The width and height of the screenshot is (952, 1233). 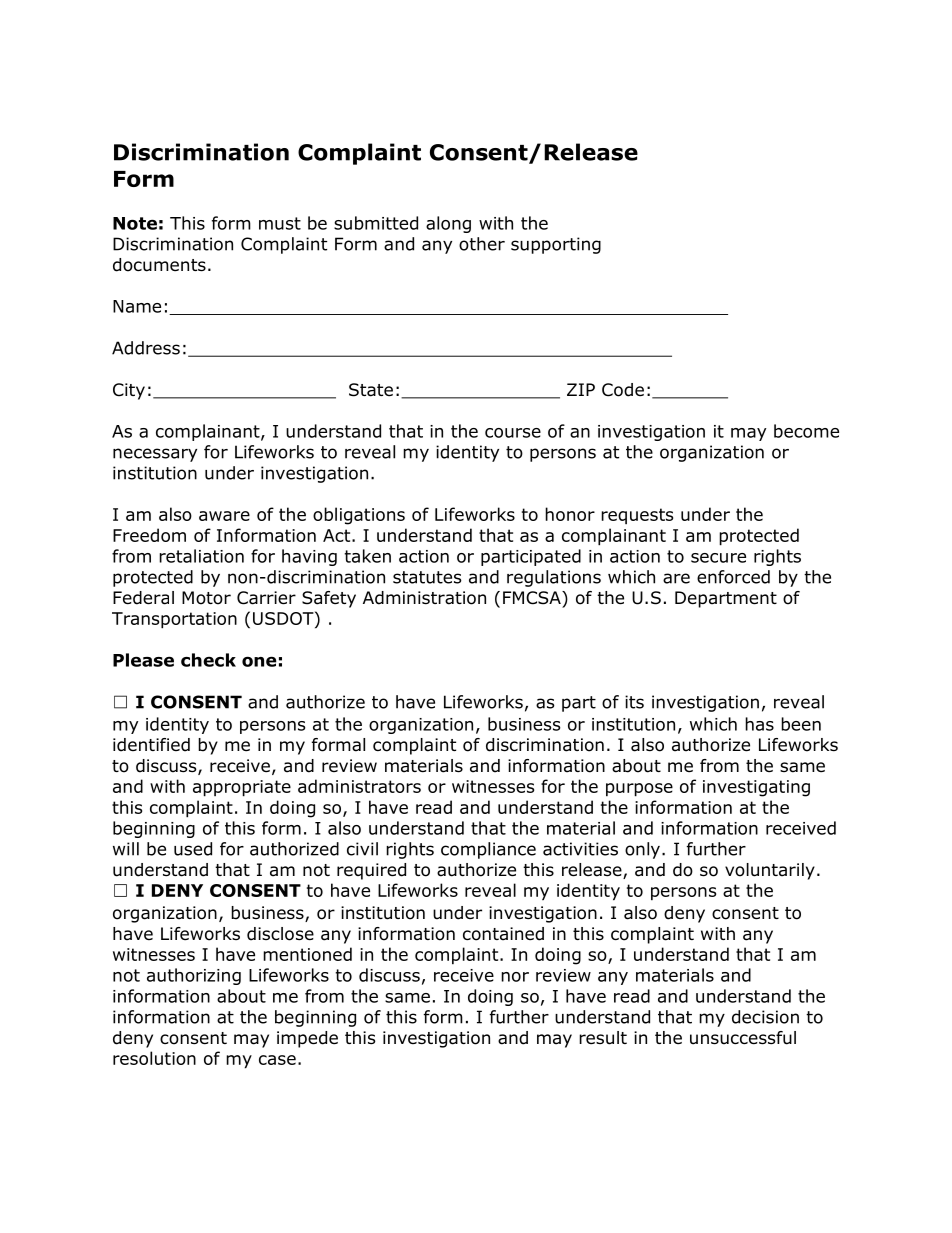 I want to click on other, so click(x=482, y=244).
